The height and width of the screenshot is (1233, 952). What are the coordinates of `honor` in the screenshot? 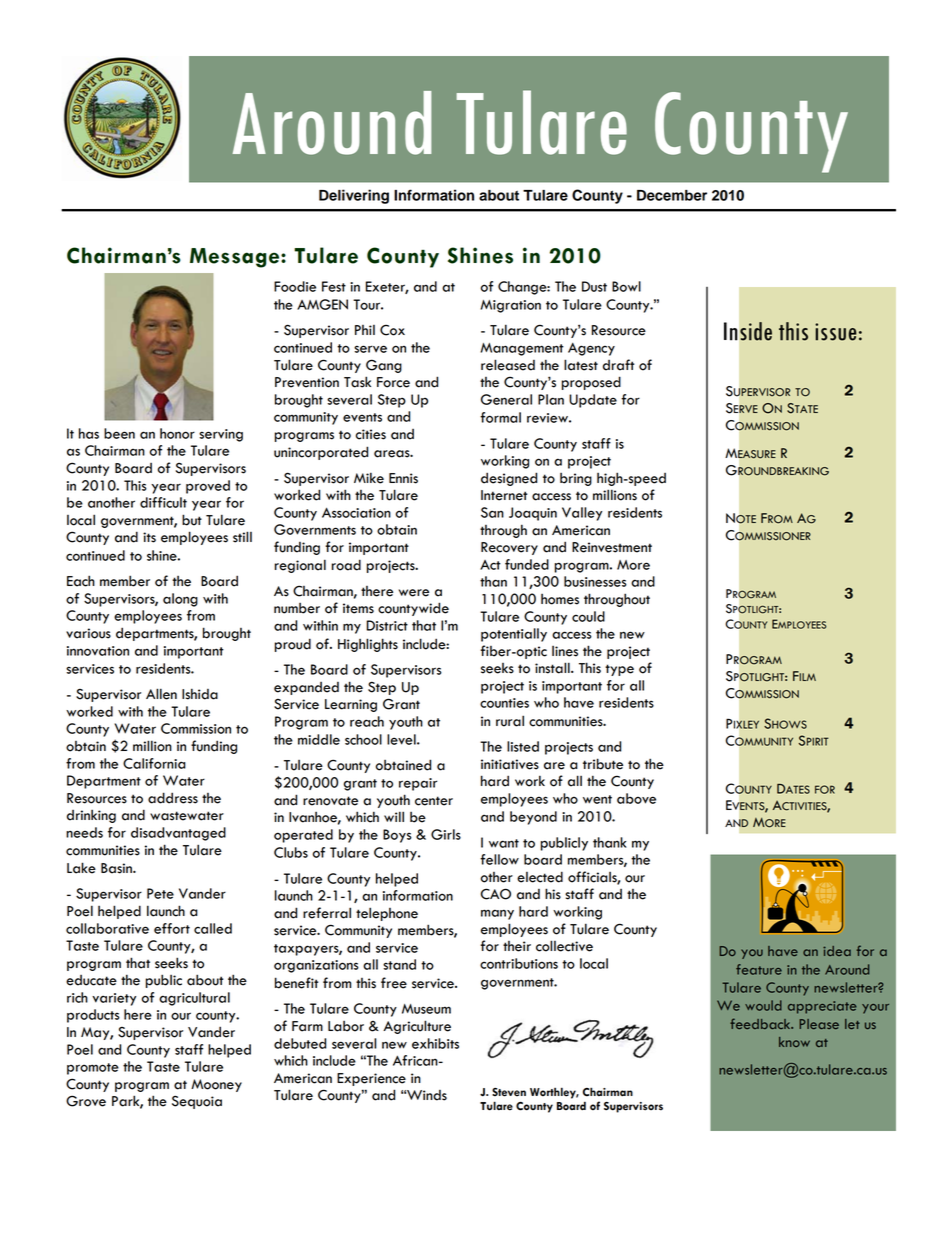 It's located at (177, 433).
